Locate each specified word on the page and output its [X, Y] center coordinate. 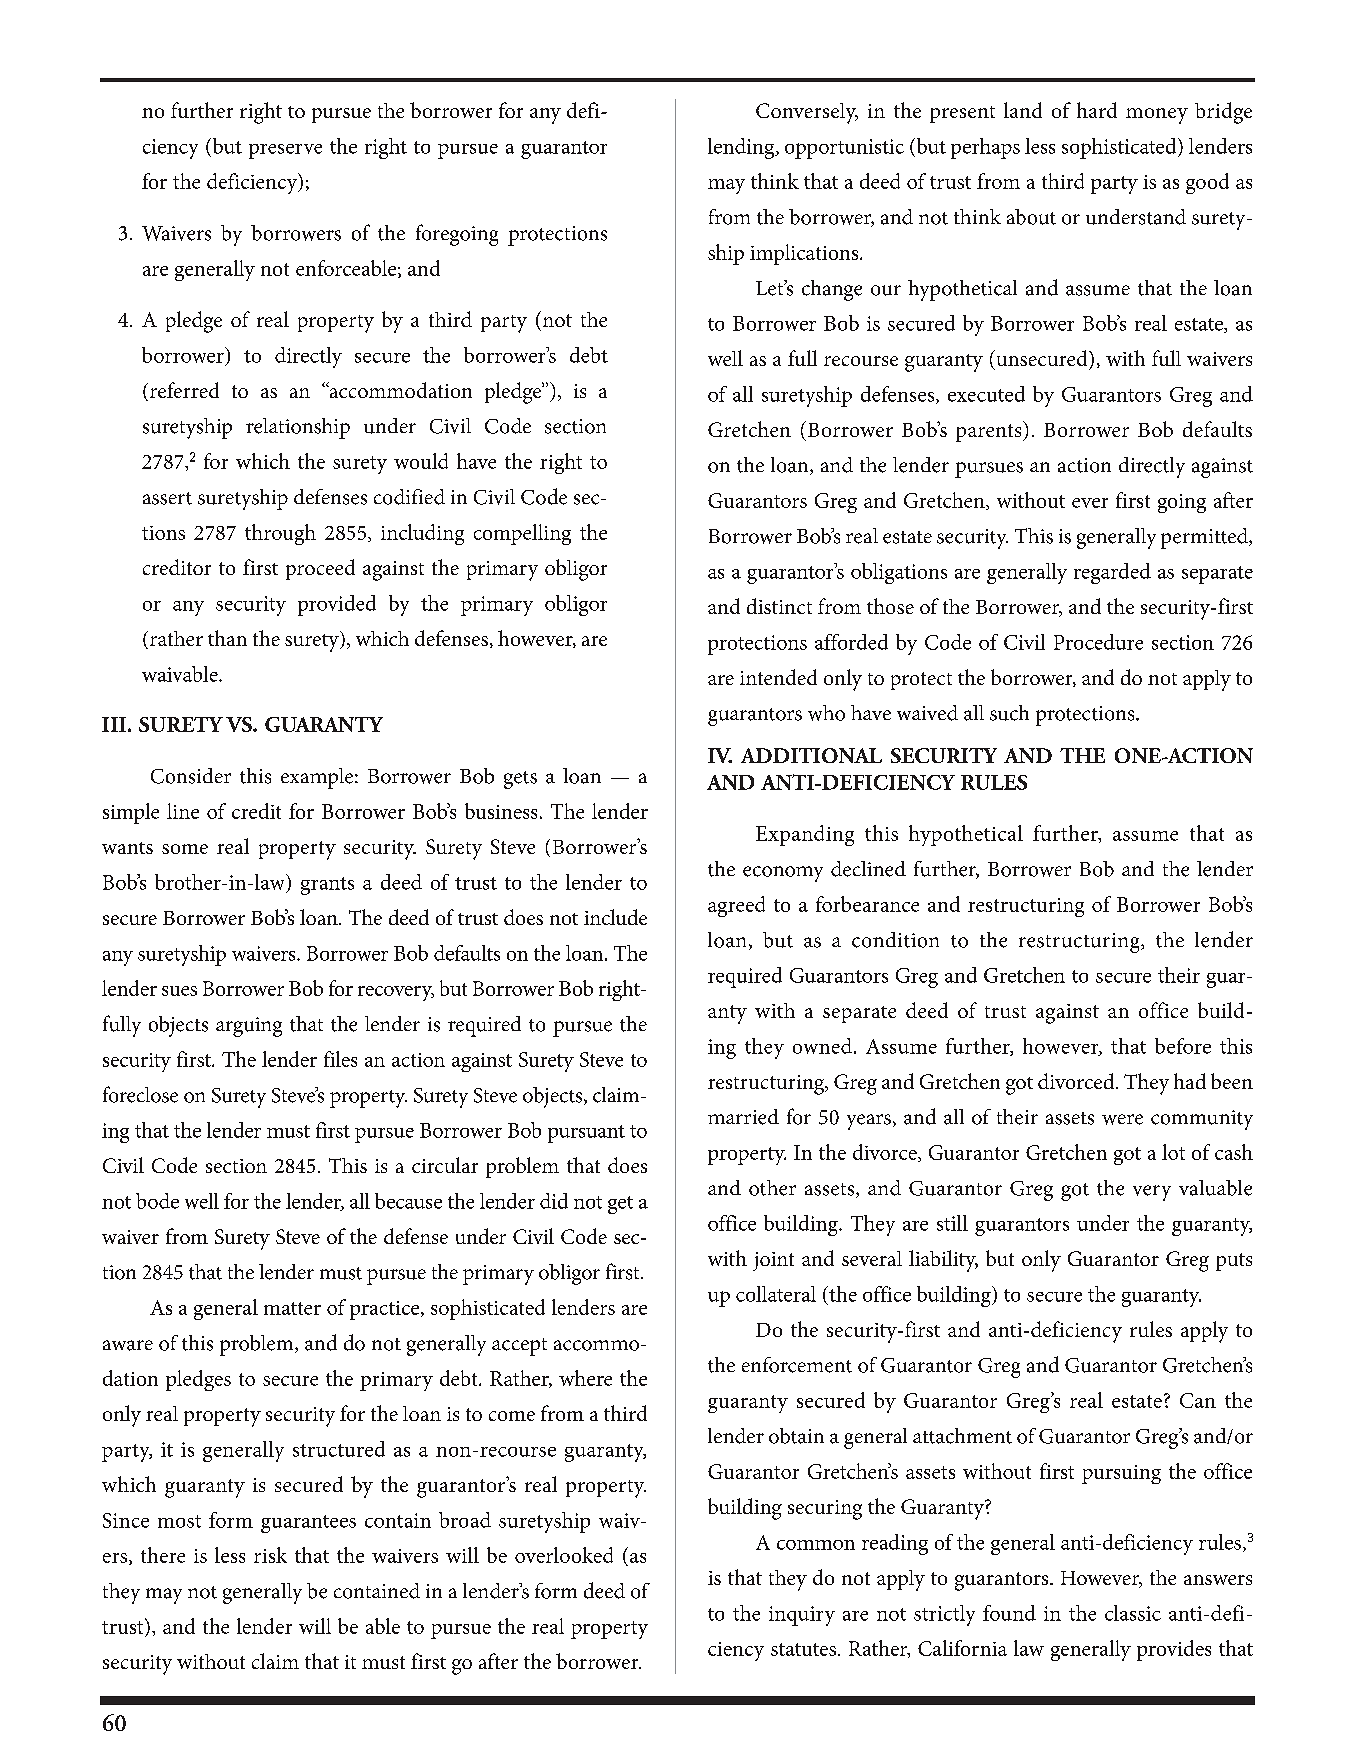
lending [742, 148]
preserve [285, 151]
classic [1133, 1613]
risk [270, 1555]
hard [1097, 110]
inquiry [802, 1616]
